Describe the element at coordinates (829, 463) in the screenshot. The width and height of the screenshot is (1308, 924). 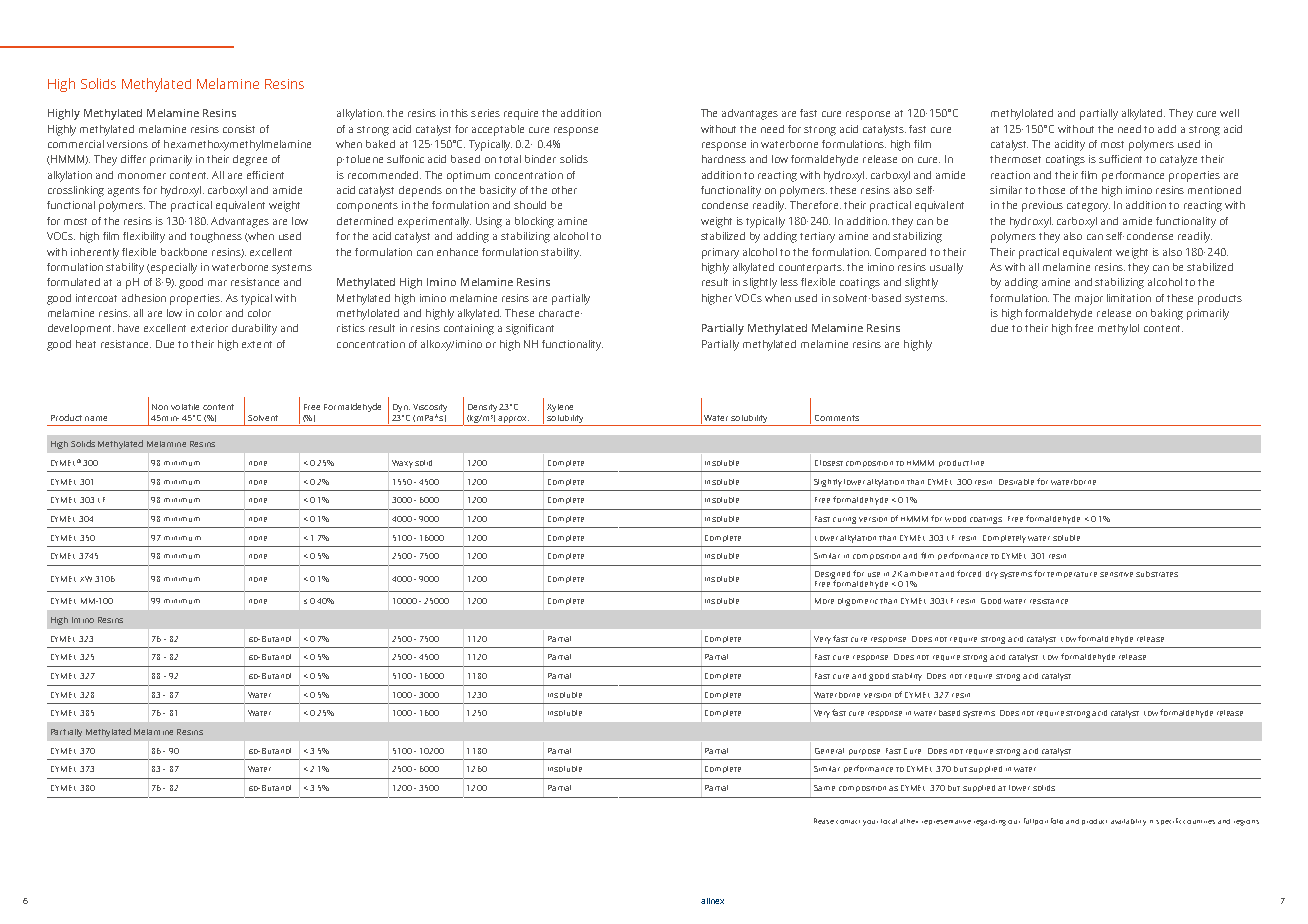
I see `Closest` at that location.
